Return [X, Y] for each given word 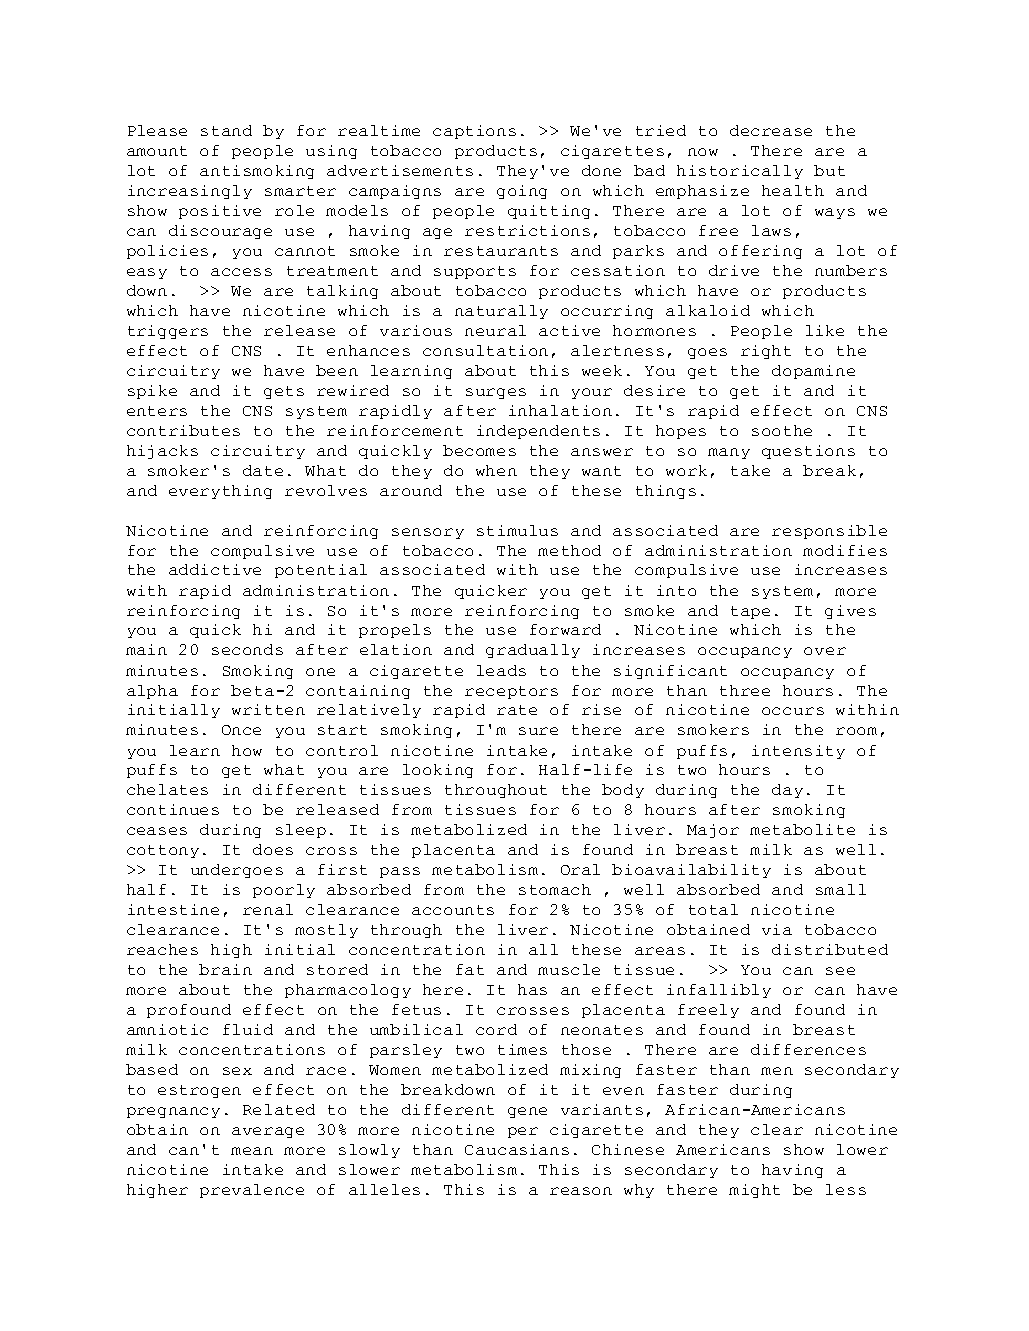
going [522, 192]
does [273, 849]
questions [808, 452]
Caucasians [517, 1149]
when [496, 470]
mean [252, 1151]
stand [226, 130]
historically [740, 172]
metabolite [802, 829]
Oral [580, 869]
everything [220, 492]
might [754, 1191]
